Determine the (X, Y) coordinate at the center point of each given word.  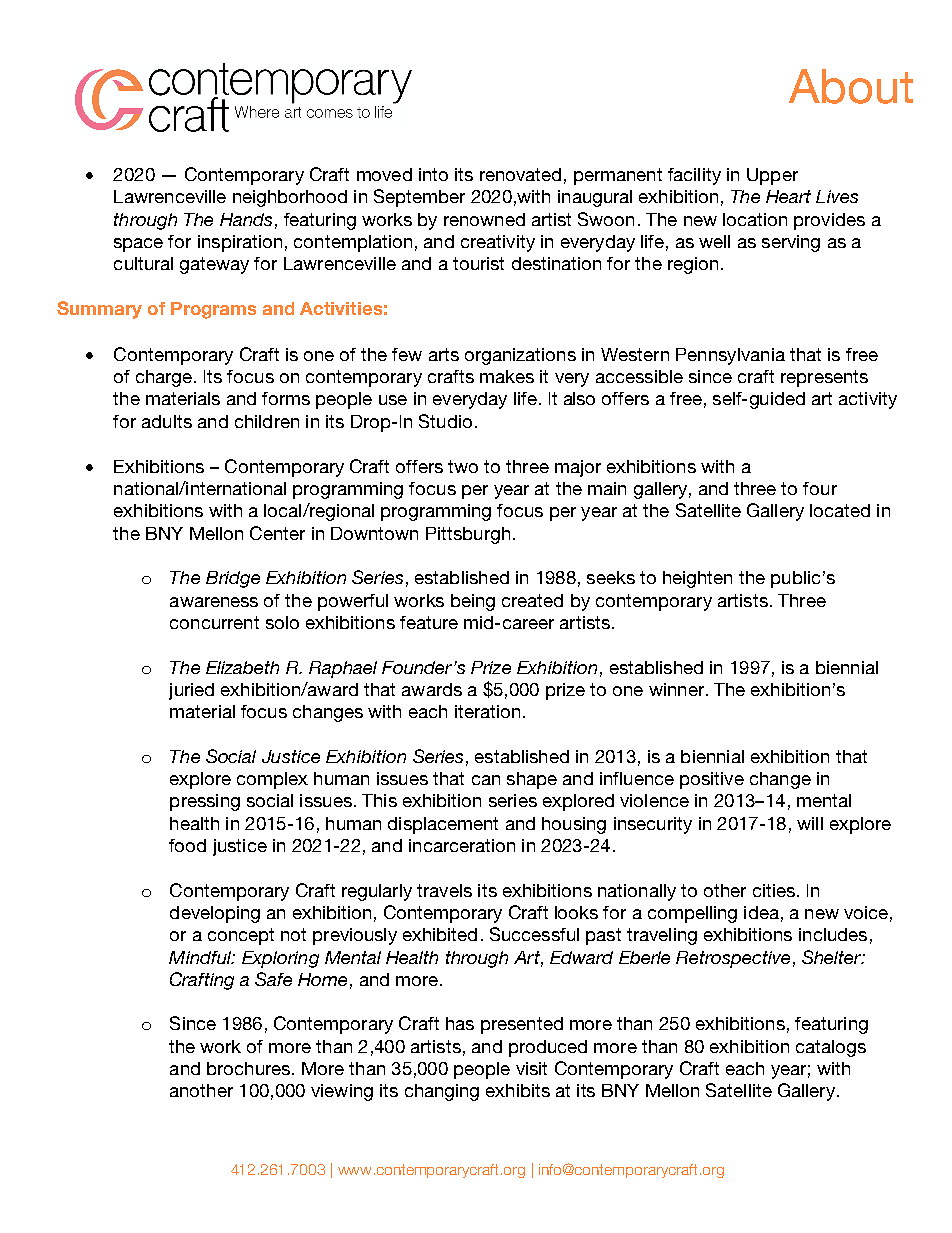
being (473, 602)
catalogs (831, 1048)
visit (531, 1068)
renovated (520, 174)
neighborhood (290, 198)
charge (164, 378)
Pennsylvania (730, 356)
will (810, 823)
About (851, 86)
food (187, 845)
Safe (273, 979)
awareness (214, 602)
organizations (520, 356)
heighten (697, 579)
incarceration (462, 845)
